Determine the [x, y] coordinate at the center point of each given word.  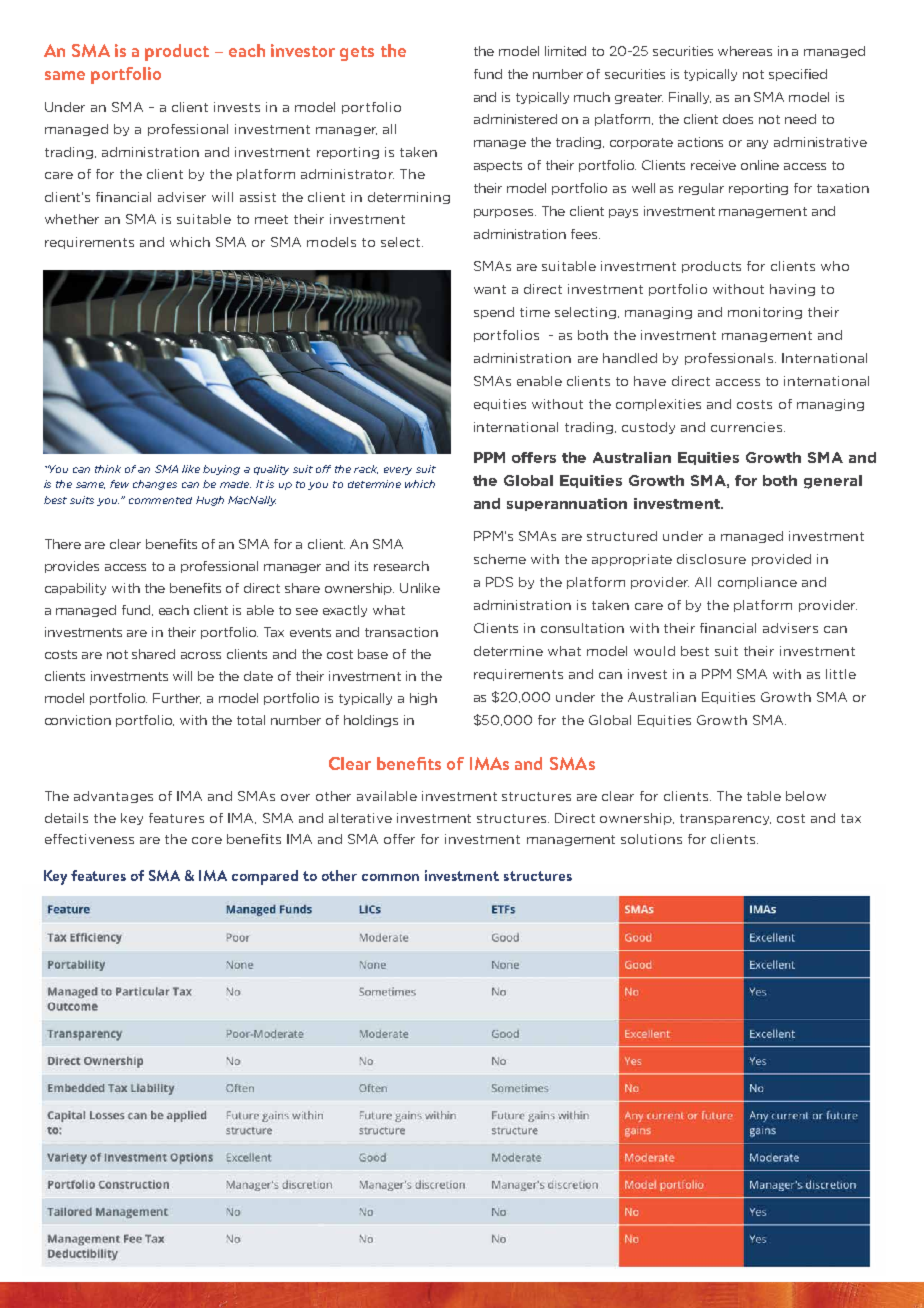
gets [357, 53]
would [654, 651]
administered [515, 119]
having [792, 290]
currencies [746, 427]
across [201, 655]
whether [72, 219]
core [207, 840]
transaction [401, 632]
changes [155, 485]
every [398, 471]
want [490, 289]
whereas [745, 51]
